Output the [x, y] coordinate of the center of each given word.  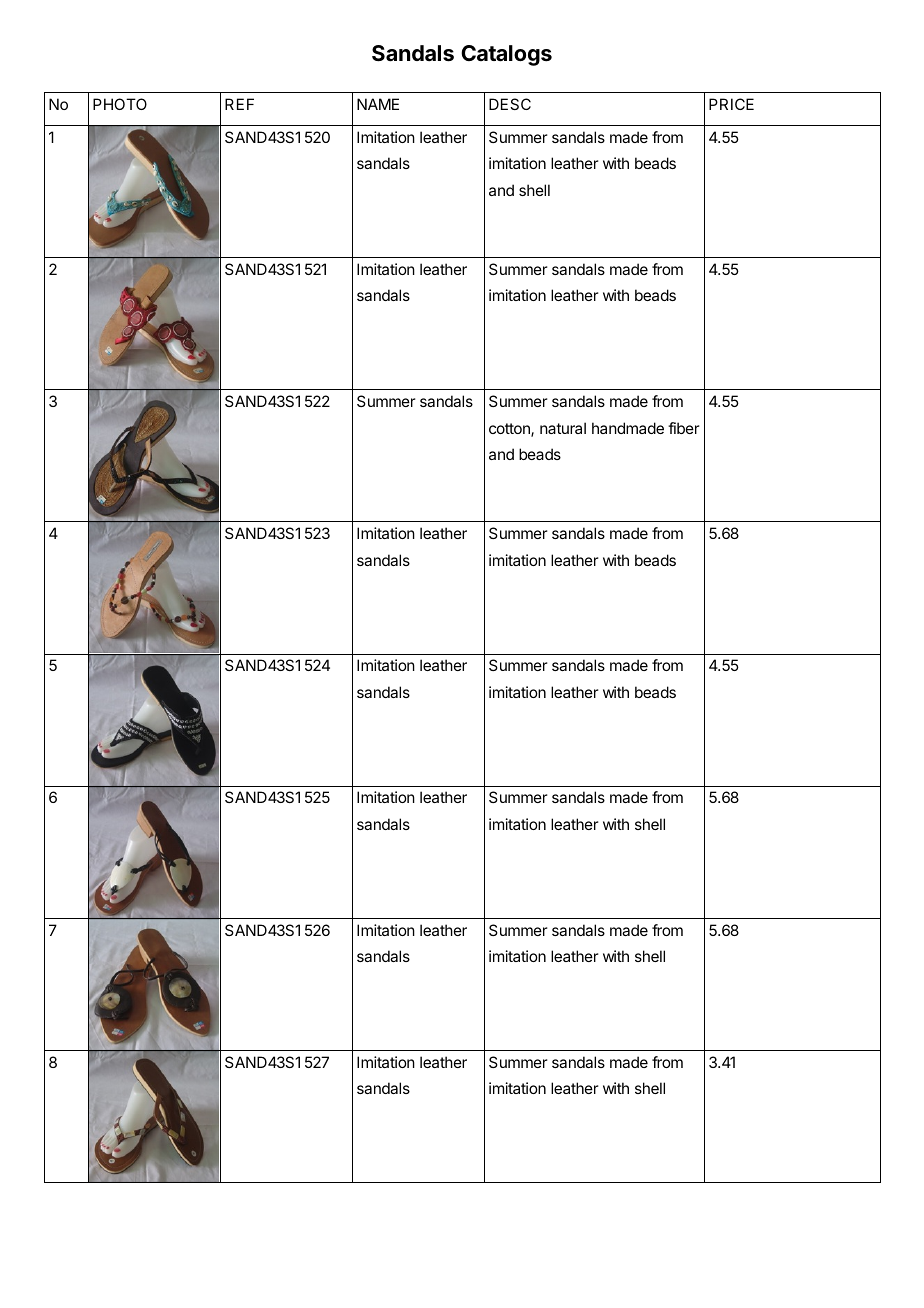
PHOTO [120, 104]
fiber [684, 428]
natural [563, 428]
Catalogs [506, 55]
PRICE [731, 104]
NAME [378, 104]
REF [239, 104]
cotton [510, 430]
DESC [510, 104]
